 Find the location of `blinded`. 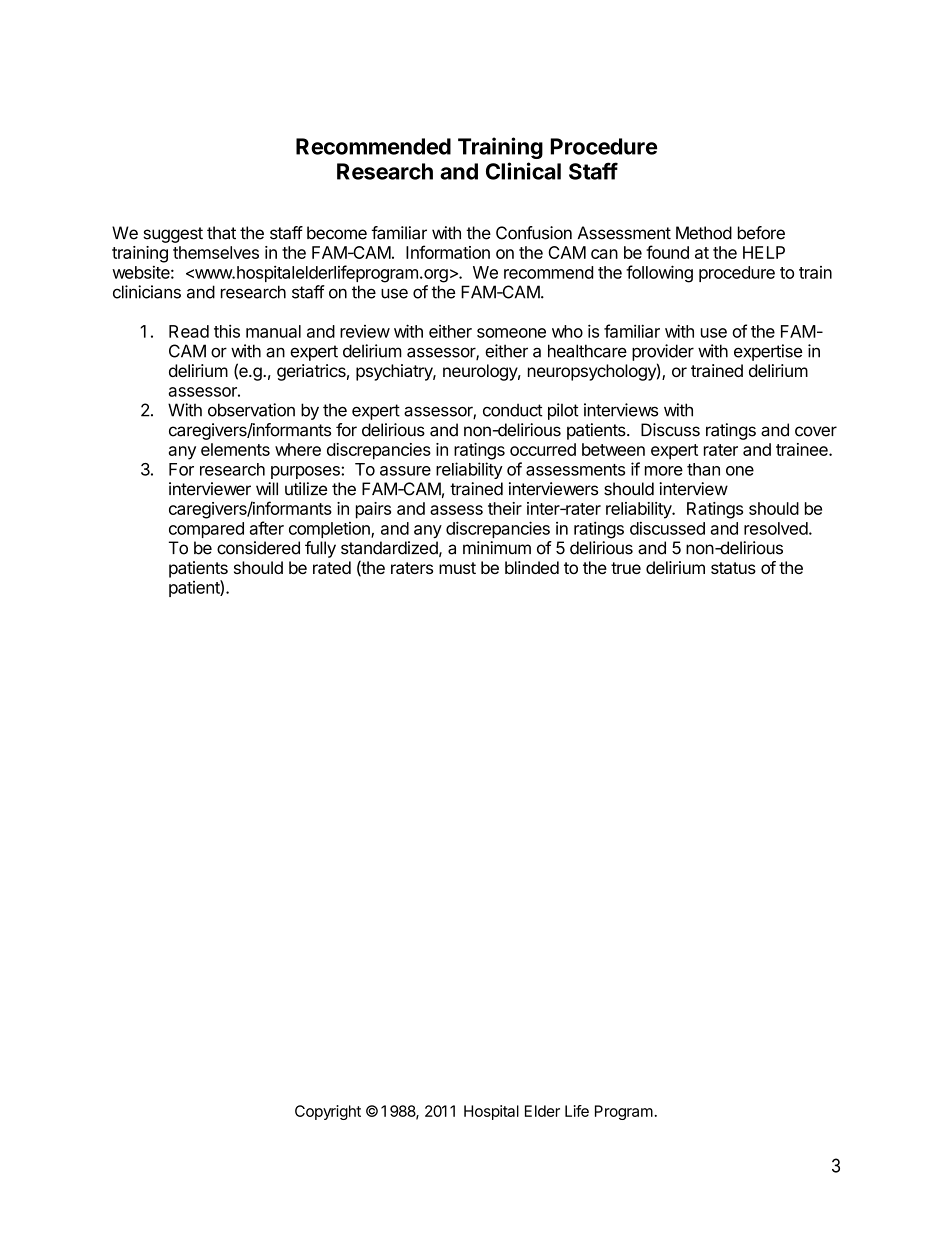

blinded is located at coordinates (532, 567).
